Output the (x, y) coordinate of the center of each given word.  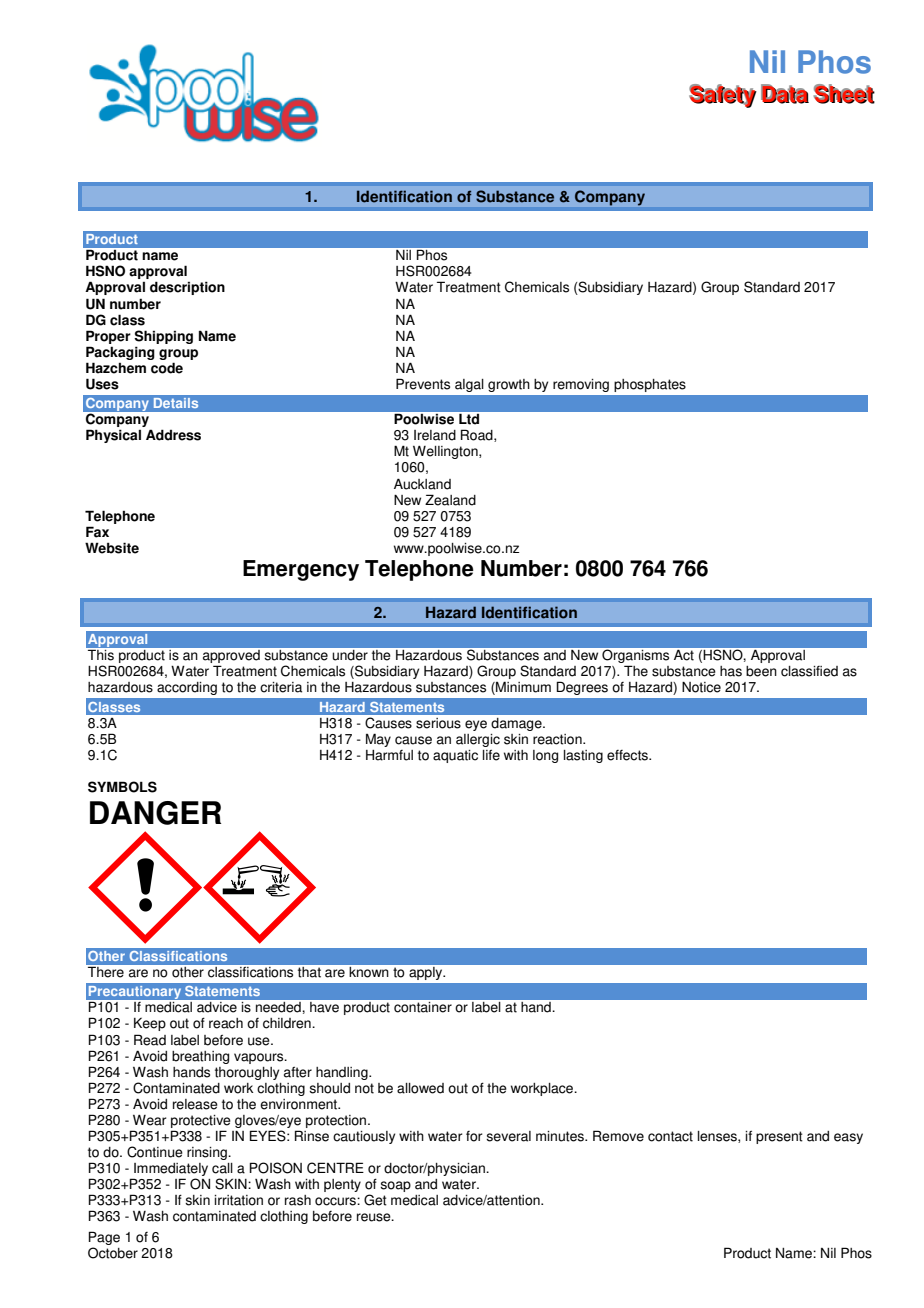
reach (226, 1023)
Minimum (522, 688)
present (779, 1137)
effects (628, 755)
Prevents (423, 384)
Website (112, 548)
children (288, 1023)
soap (395, 1186)
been (761, 671)
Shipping (163, 337)
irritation (238, 1200)
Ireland (435, 435)
